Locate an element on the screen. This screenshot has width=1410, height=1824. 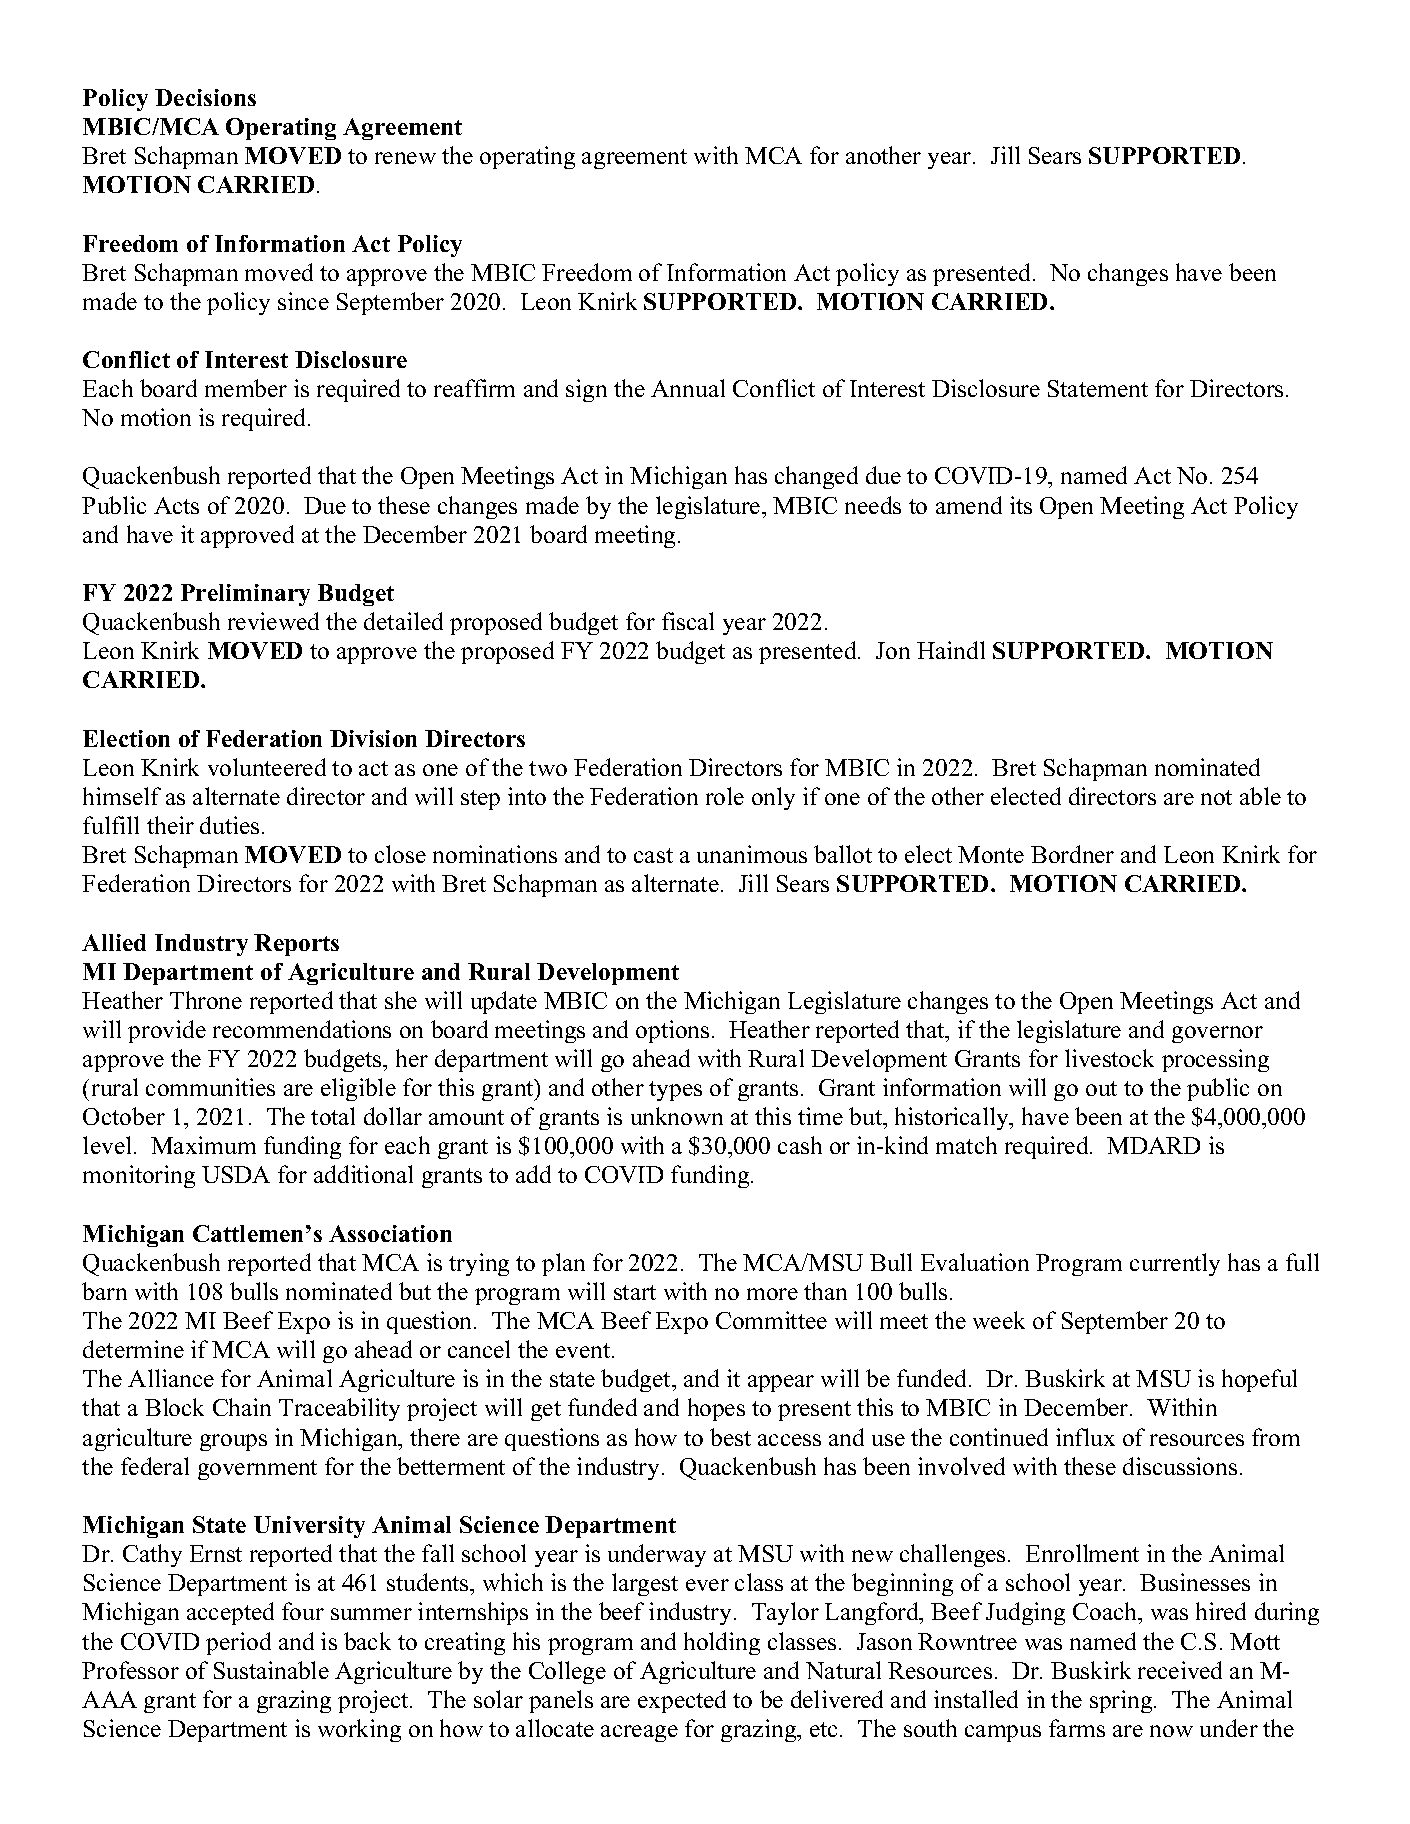
expected is located at coordinates (682, 1701).
